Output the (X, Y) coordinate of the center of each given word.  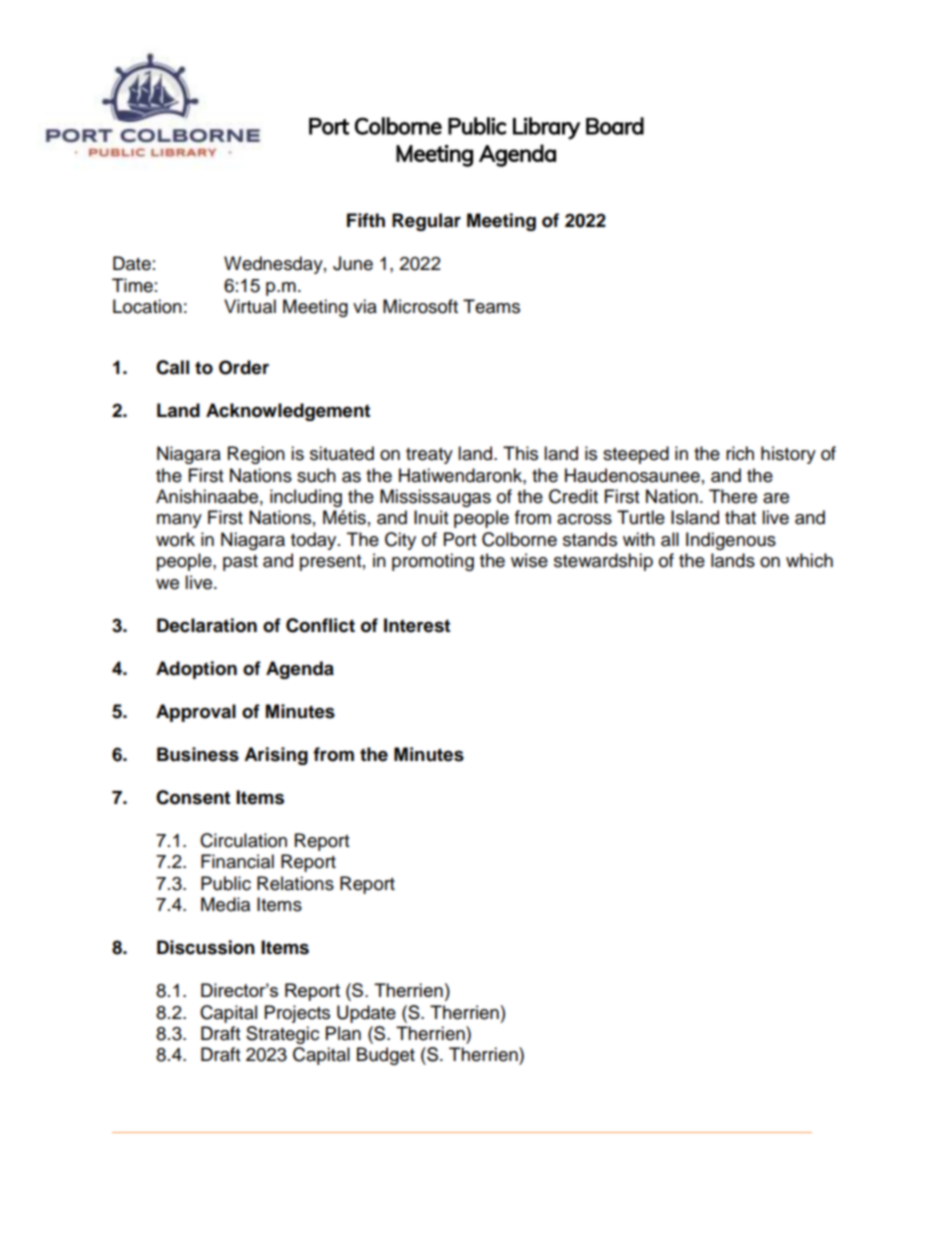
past (240, 563)
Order (244, 367)
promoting (433, 562)
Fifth (366, 220)
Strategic (282, 1035)
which (809, 560)
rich (740, 453)
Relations (295, 883)
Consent (193, 797)
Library (546, 128)
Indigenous (731, 541)
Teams (491, 306)
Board (615, 126)
